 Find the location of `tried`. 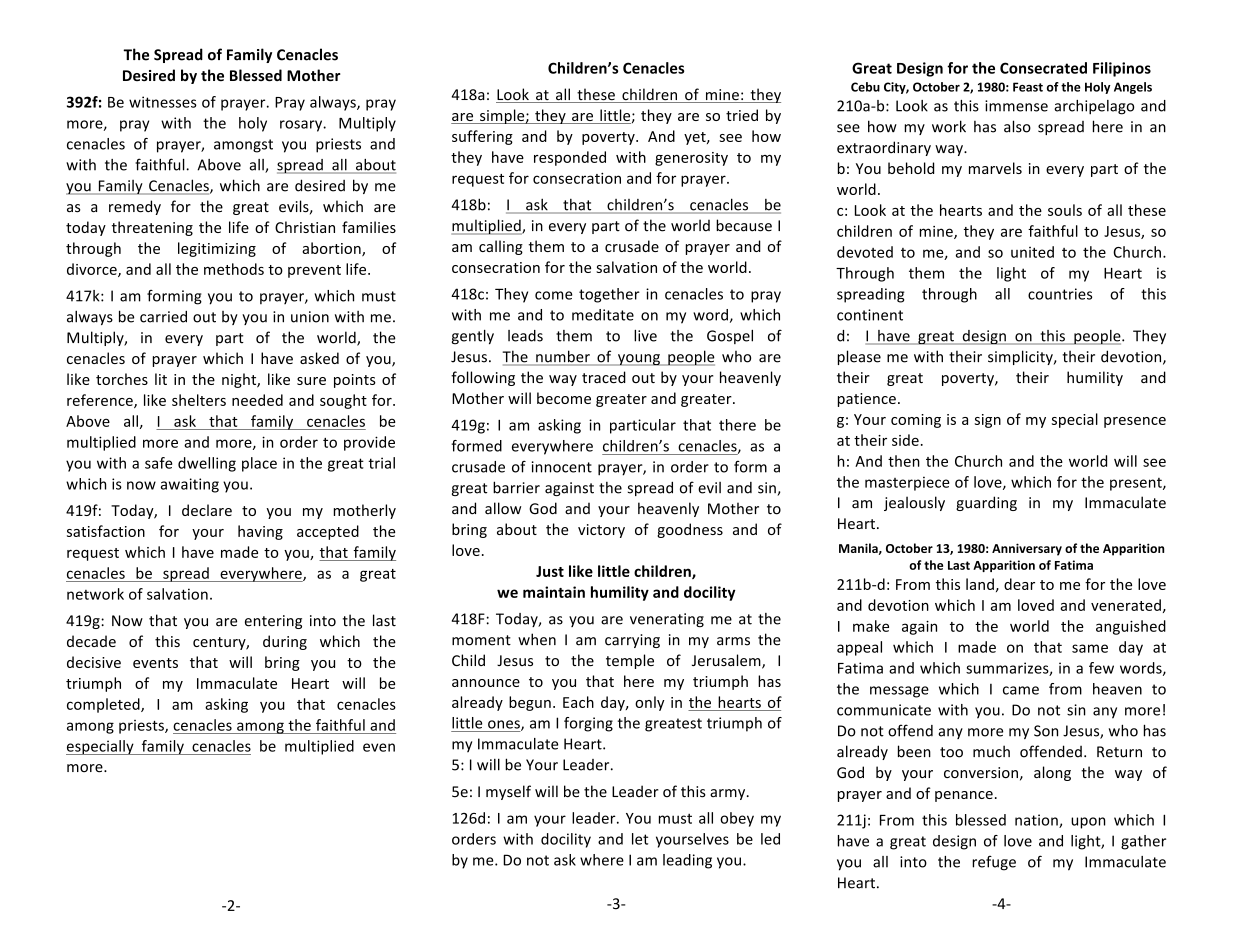

tried is located at coordinates (742, 115).
